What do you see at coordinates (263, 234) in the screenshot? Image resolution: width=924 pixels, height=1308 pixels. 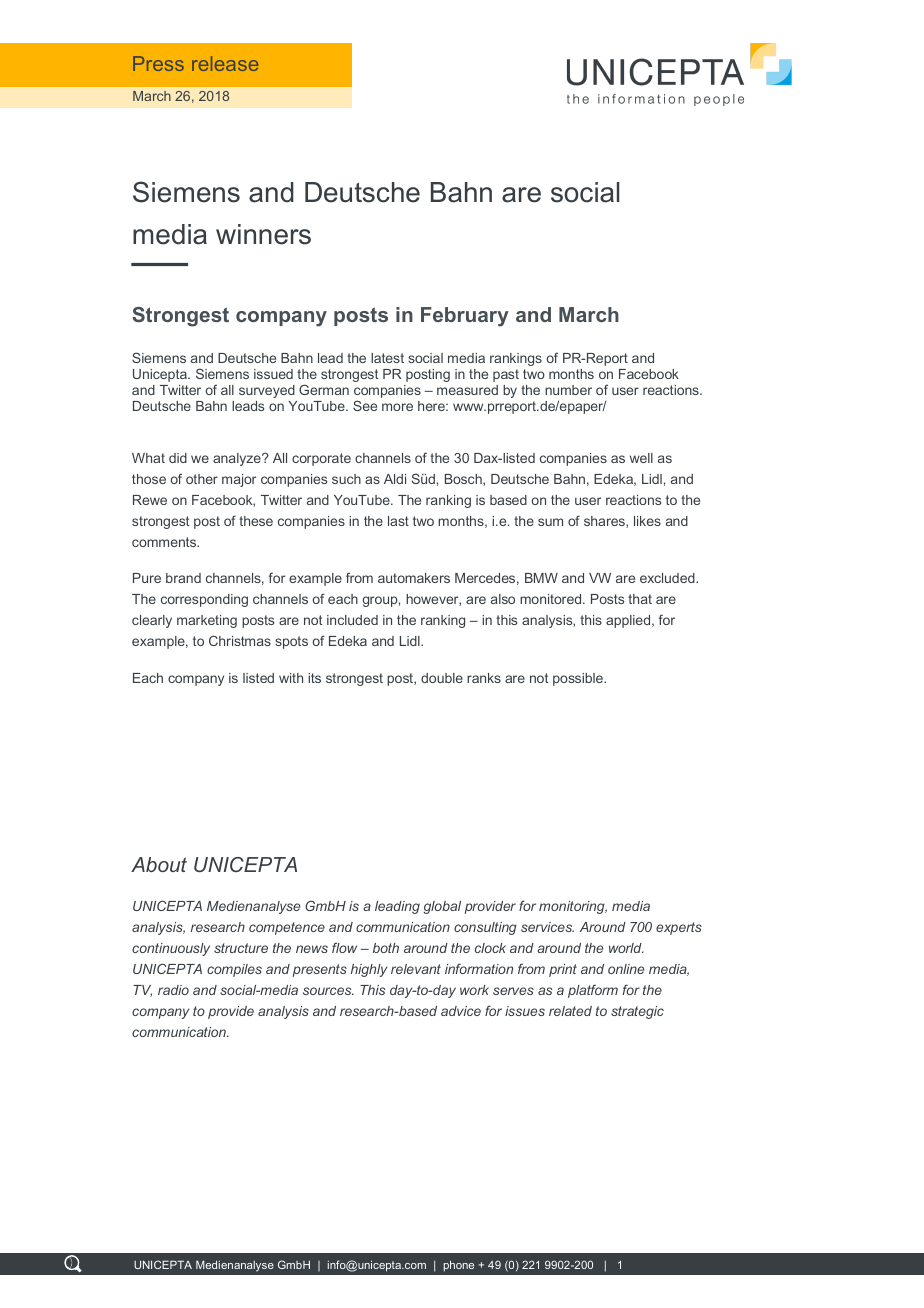 I see `winners` at bounding box center [263, 234].
